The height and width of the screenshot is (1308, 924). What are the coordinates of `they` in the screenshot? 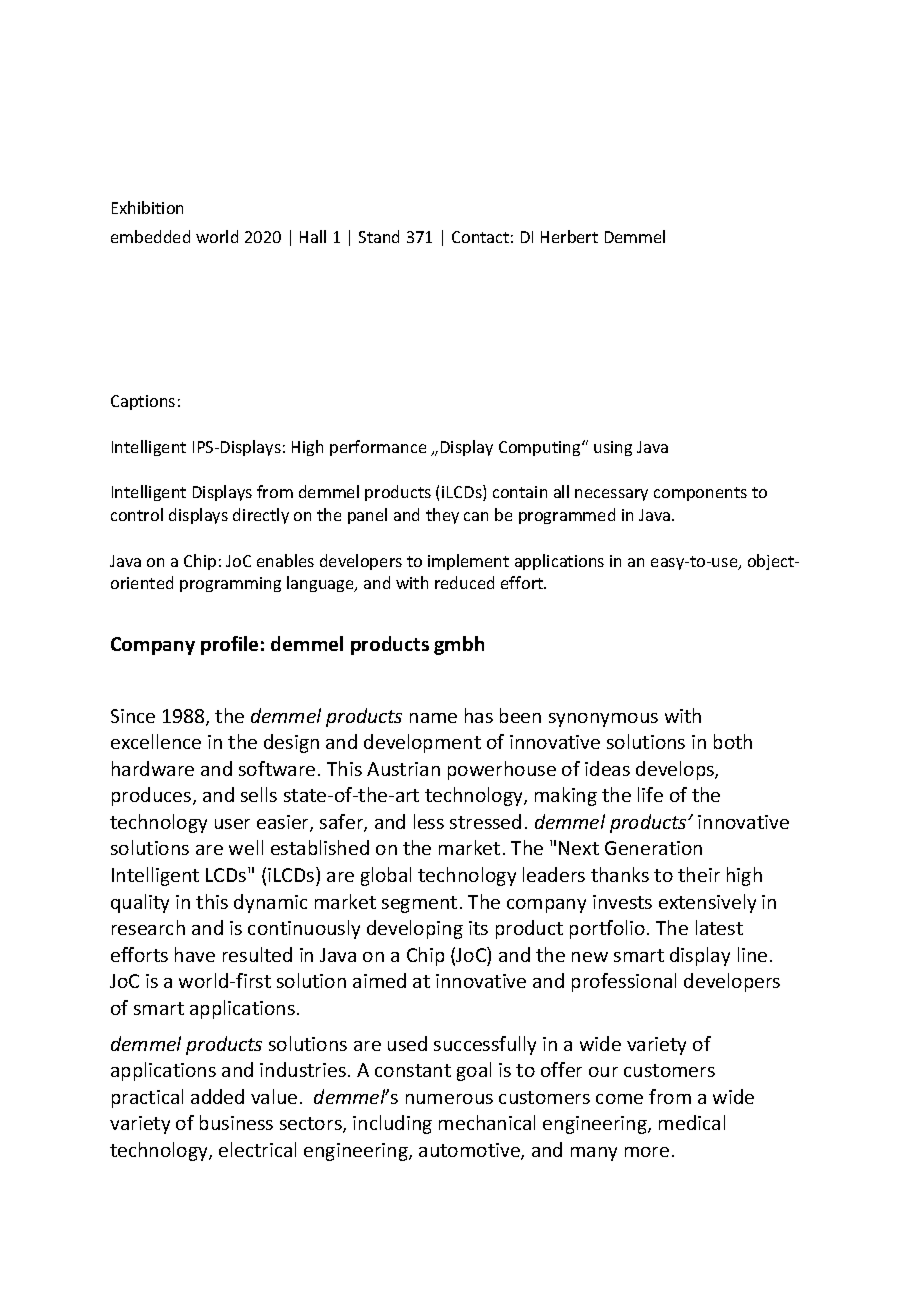 It's located at (442, 516).
